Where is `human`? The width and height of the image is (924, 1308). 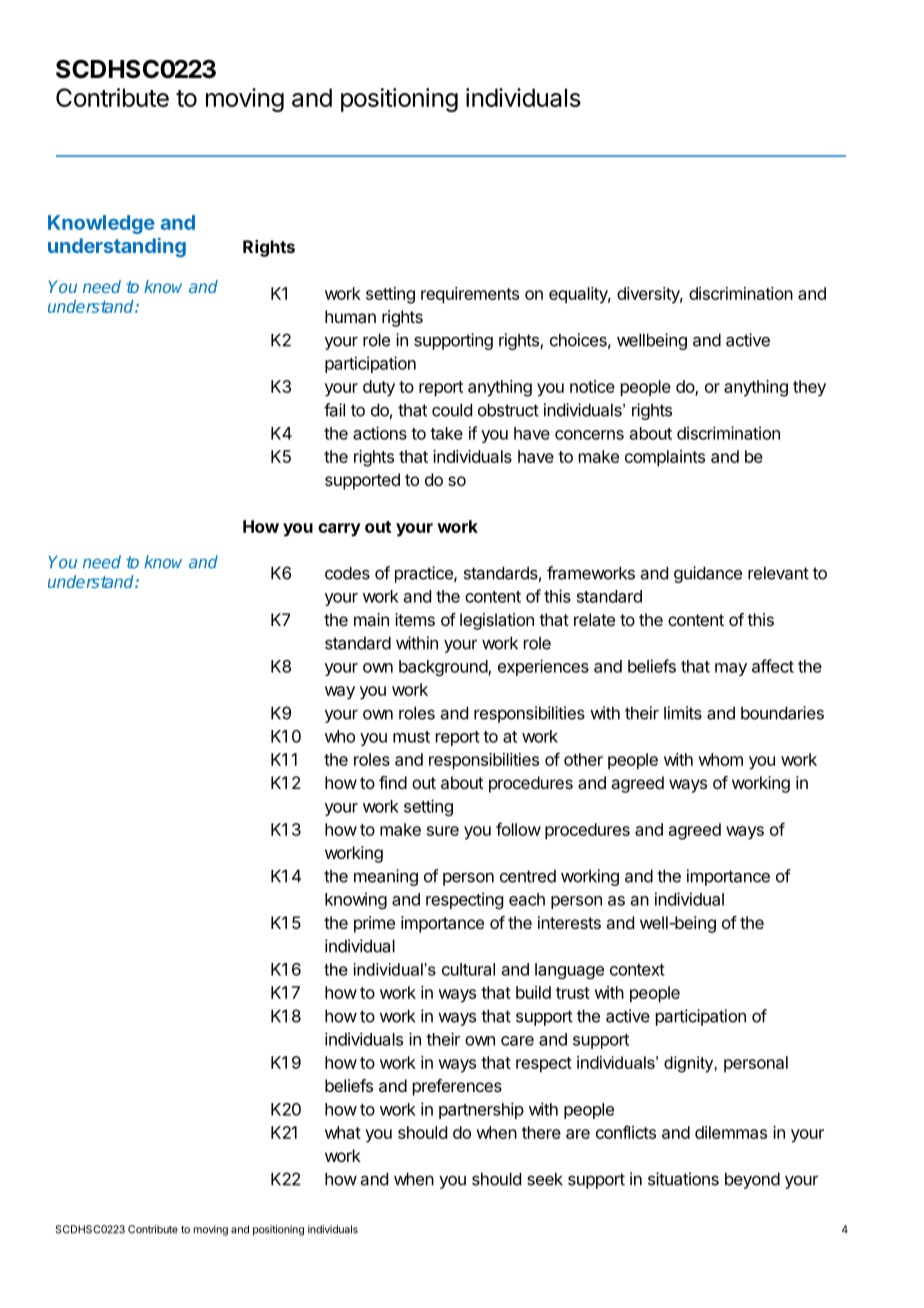 human is located at coordinates (350, 316).
